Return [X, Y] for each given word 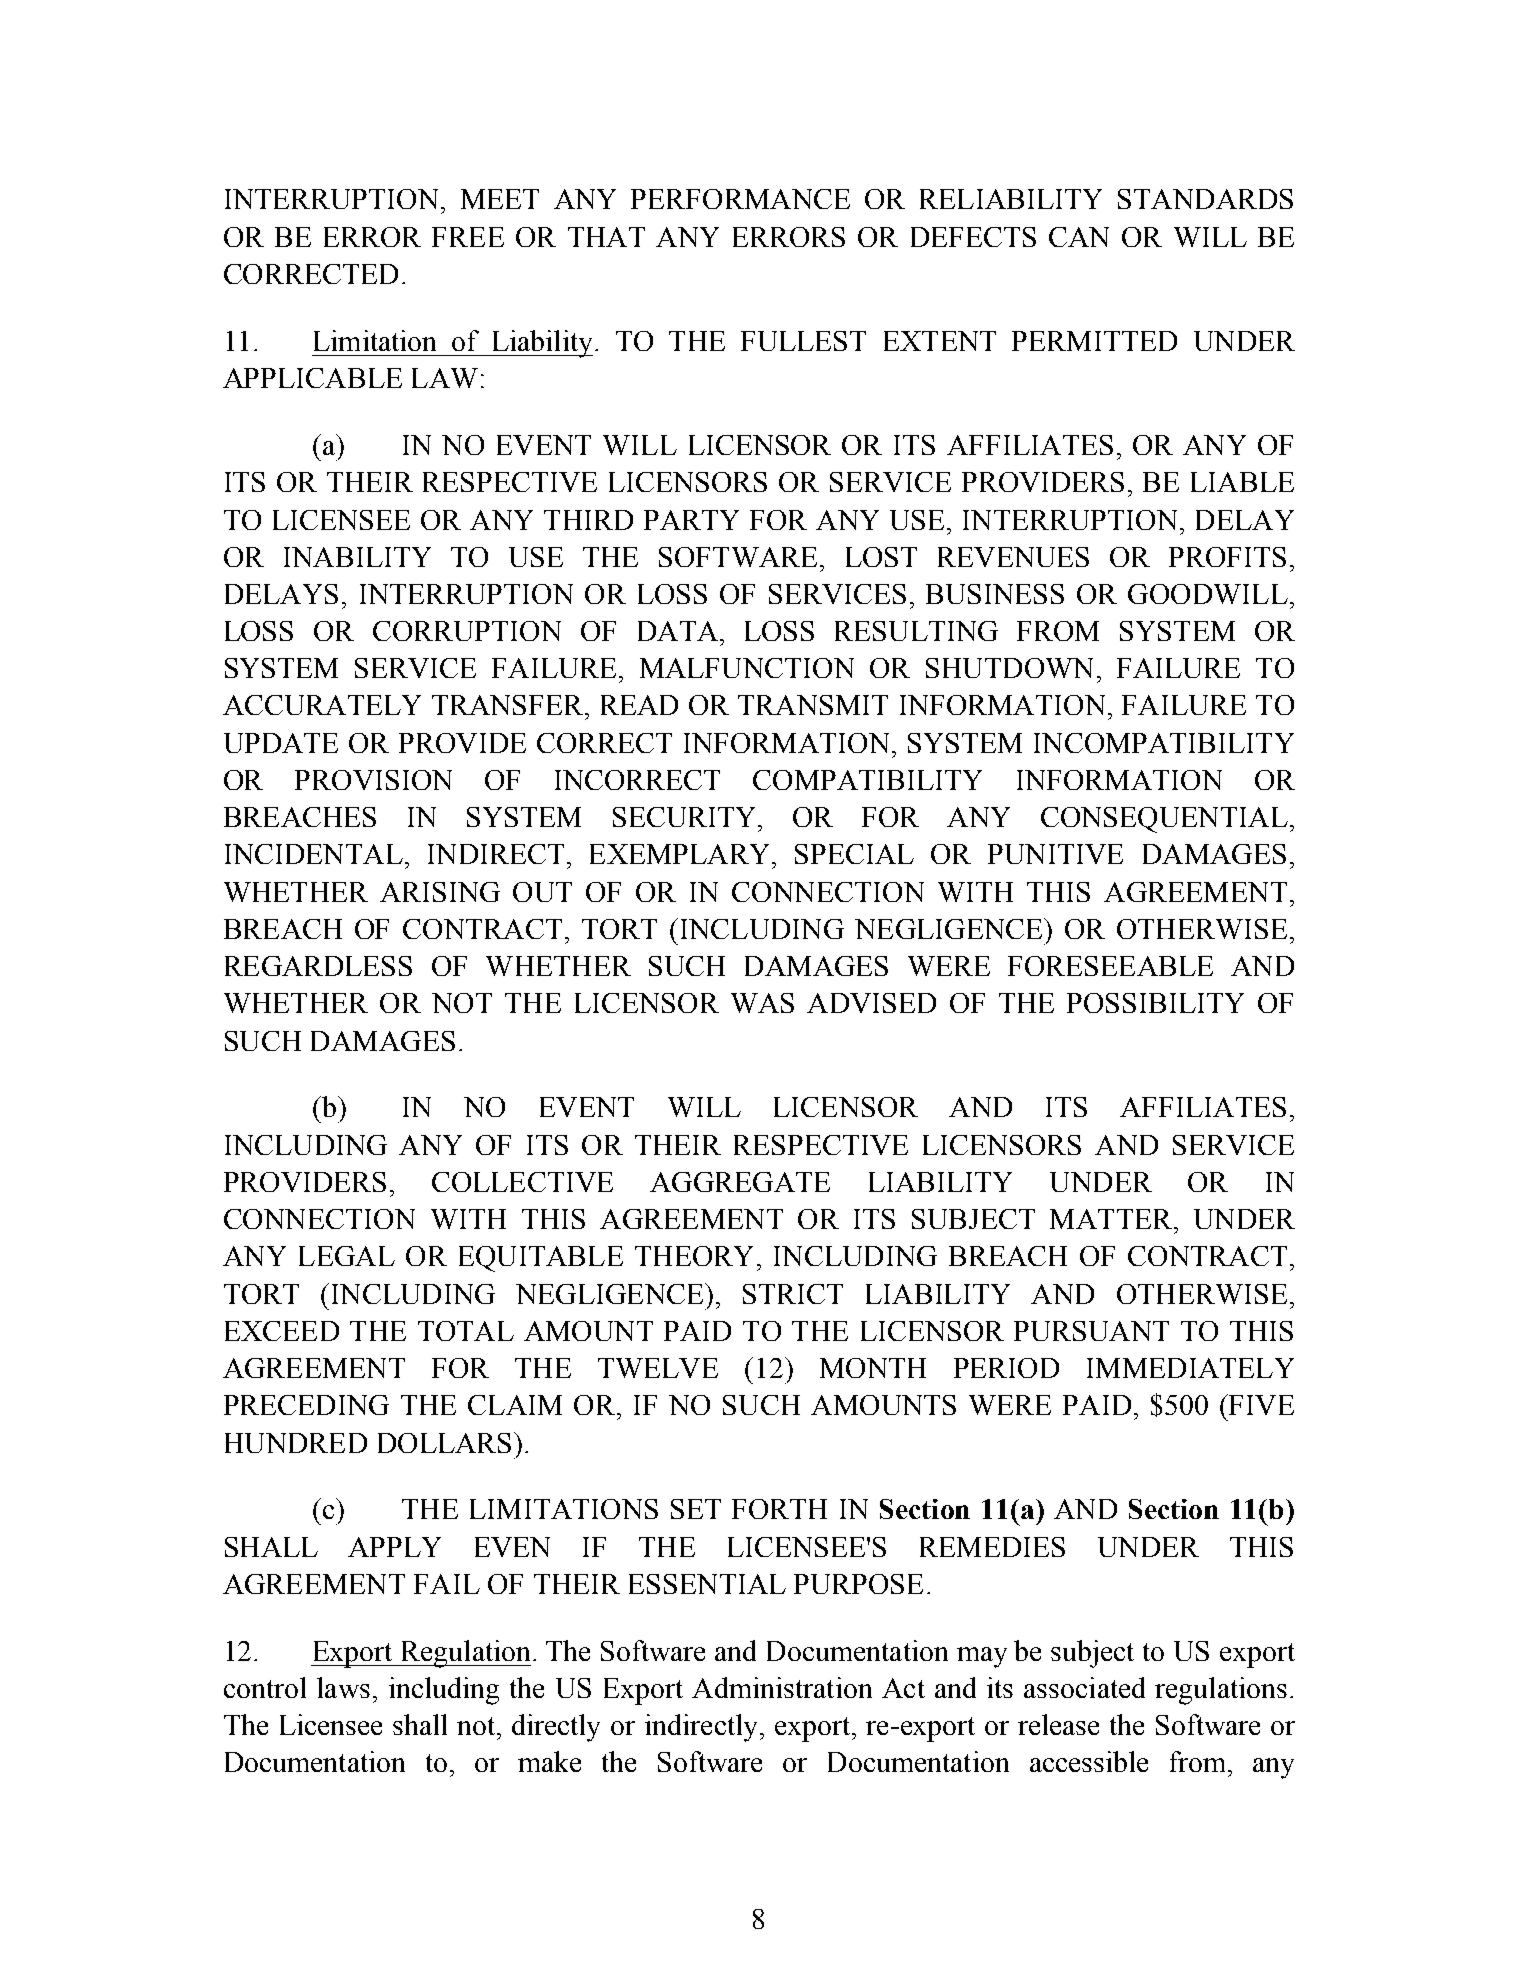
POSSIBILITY [1155, 1003]
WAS [762, 1003]
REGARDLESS [318, 966]
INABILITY [357, 557]
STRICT [793, 1294]
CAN [1079, 237]
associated [1084, 1687]
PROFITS [1227, 557]
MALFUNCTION [747, 668]
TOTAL [466, 1331]
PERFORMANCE [740, 199]
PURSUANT [1091, 1331]
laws [343, 1687]
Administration [782, 1687]
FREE [468, 237]
